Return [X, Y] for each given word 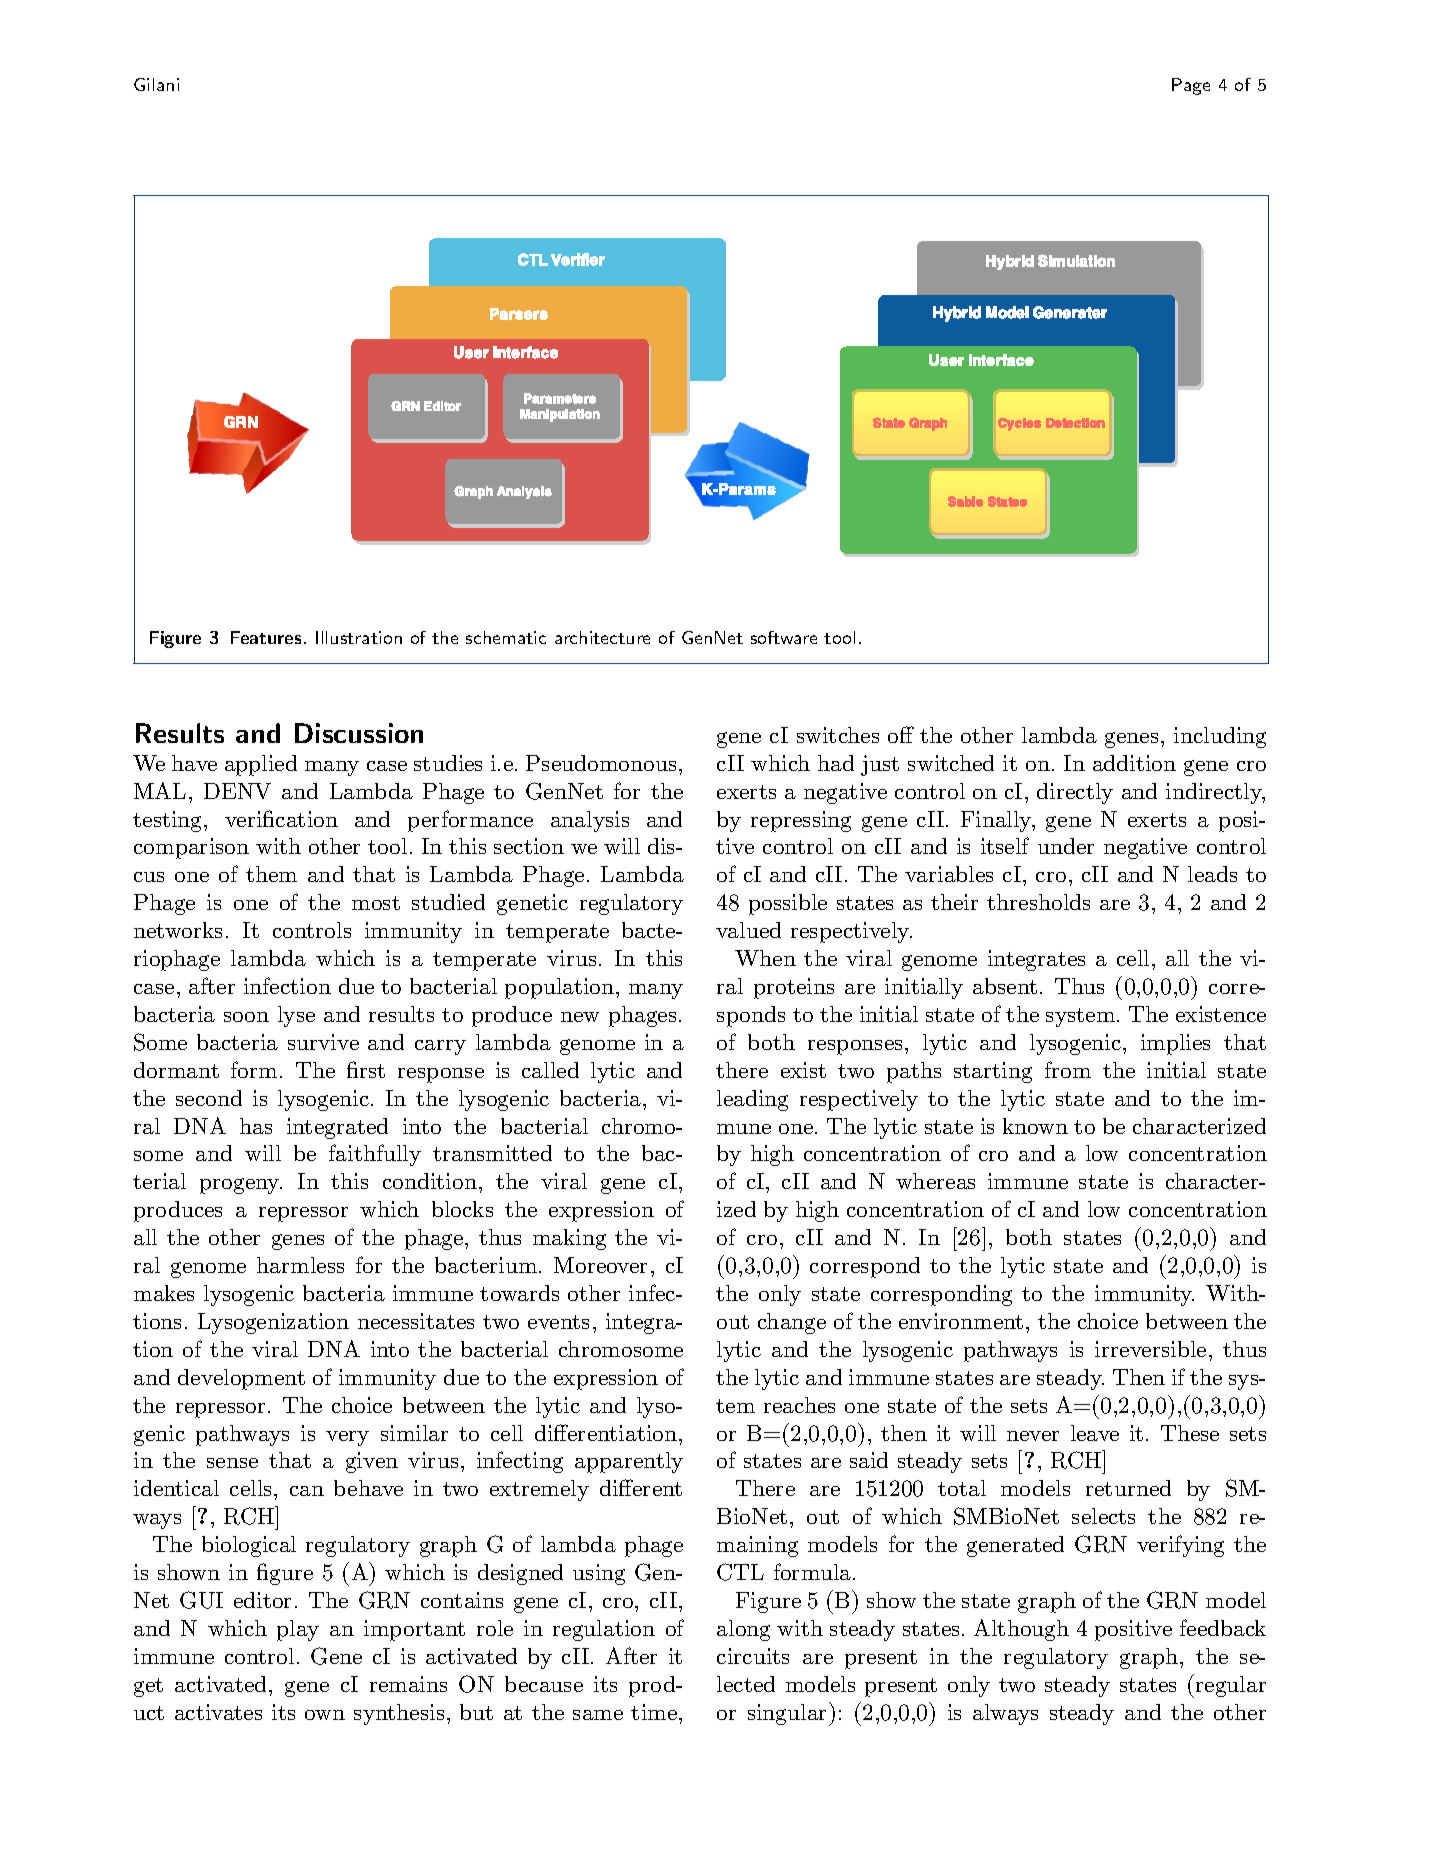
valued [748, 930]
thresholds [1038, 902]
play [298, 1630]
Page [1191, 86]
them [271, 874]
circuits [753, 1656]
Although [1021, 1630]
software [784, 637]
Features [266, 637]
